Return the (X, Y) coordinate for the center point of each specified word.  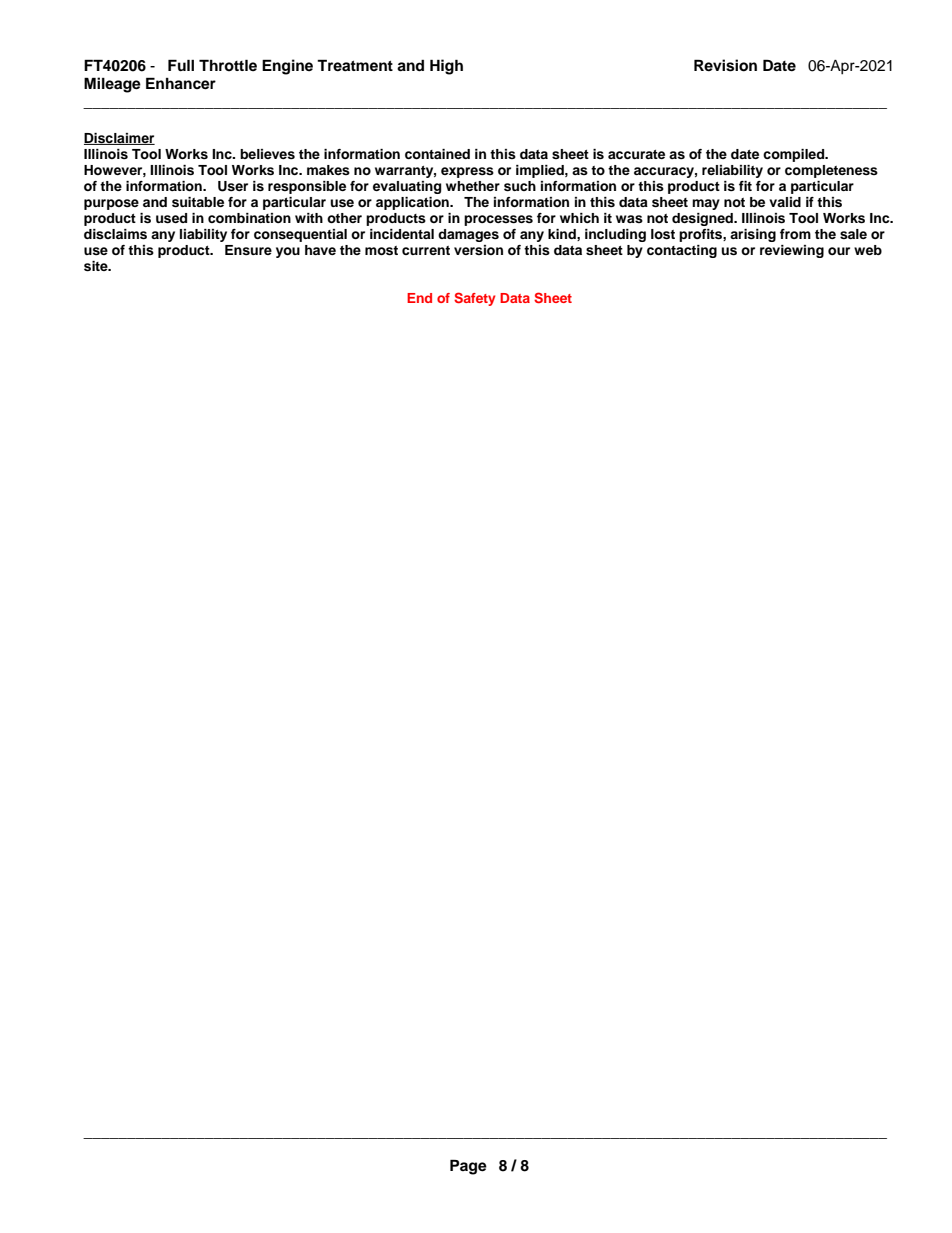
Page (468, 1167)
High (446, 67)
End (419, 298)
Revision (725, 65)
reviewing (792, 251)
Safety (474, 299)
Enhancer (181, 83)
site (97, 266)
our (839, 251)
